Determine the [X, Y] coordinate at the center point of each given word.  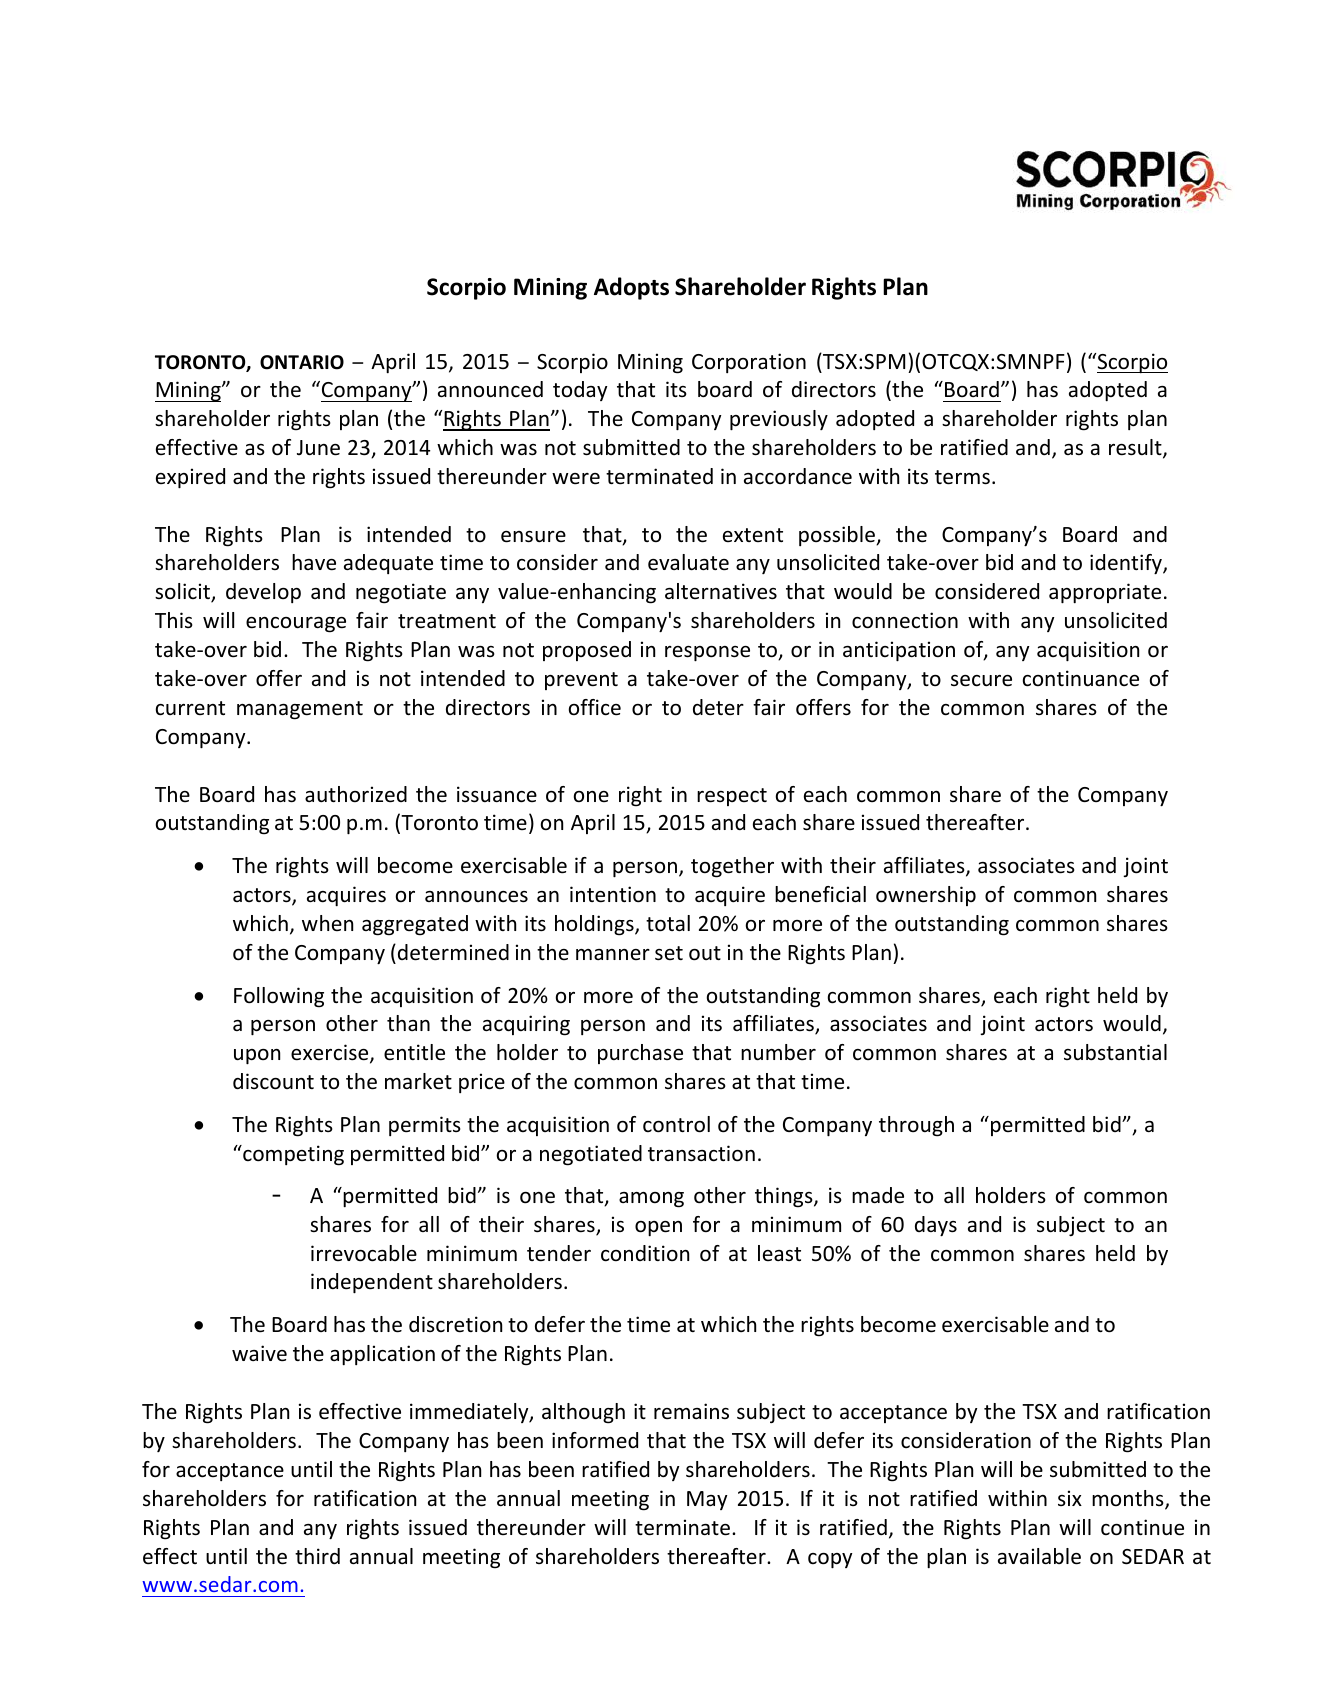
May [707, 1500]
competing [292, 1155]
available [1039, 1556]
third [317, 1556]
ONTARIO [302, 362]
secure [981, 681]
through [916, 1126]
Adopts [631, 288]
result [1136, 448]
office [595, 707]
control [676, 1124]
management [300, 710]
